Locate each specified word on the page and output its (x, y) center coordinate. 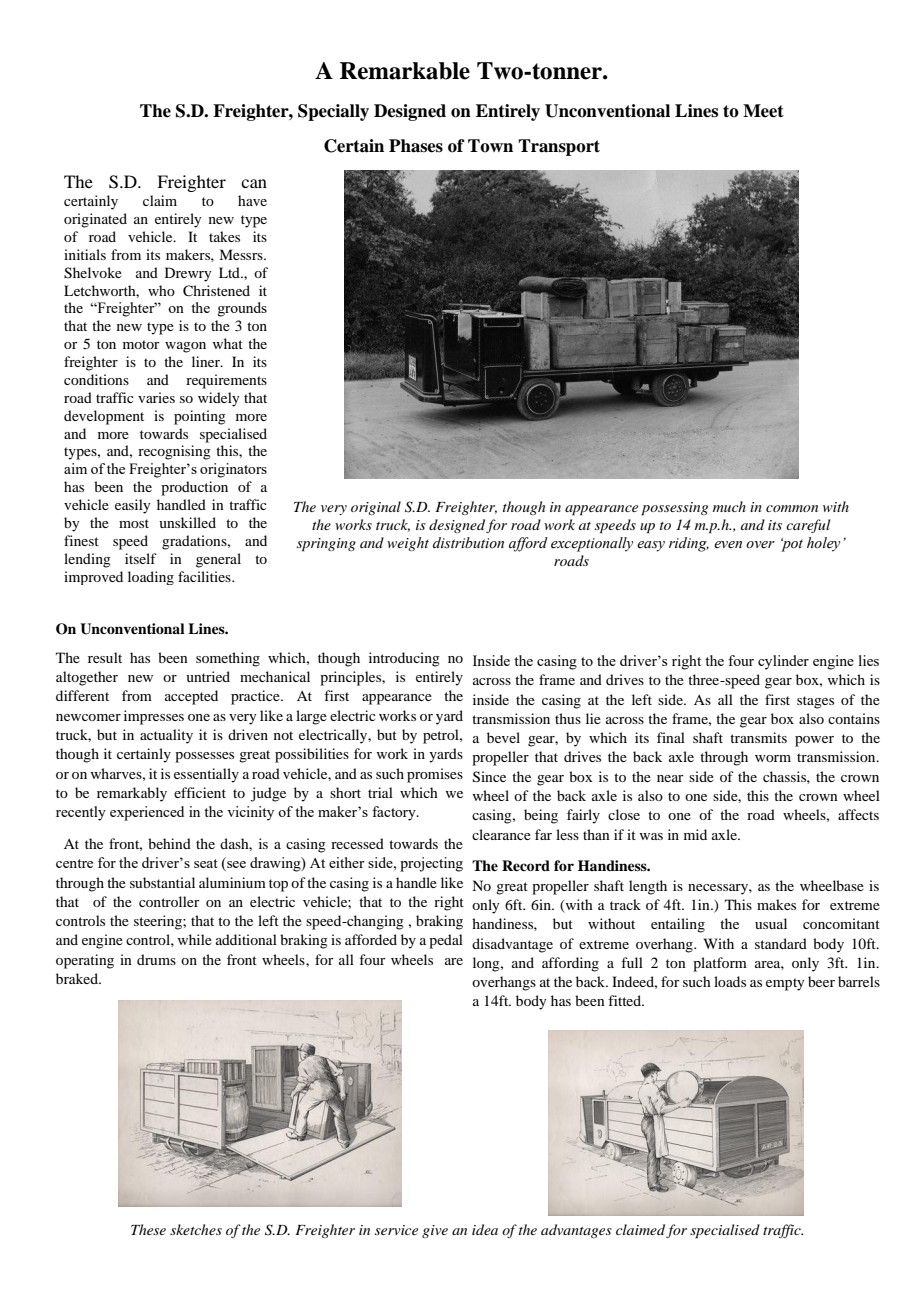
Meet (763, 111)
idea (485, 1229)
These (148, 1229)
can (254, 183)
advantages (576, 1231)
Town (490, 146)
